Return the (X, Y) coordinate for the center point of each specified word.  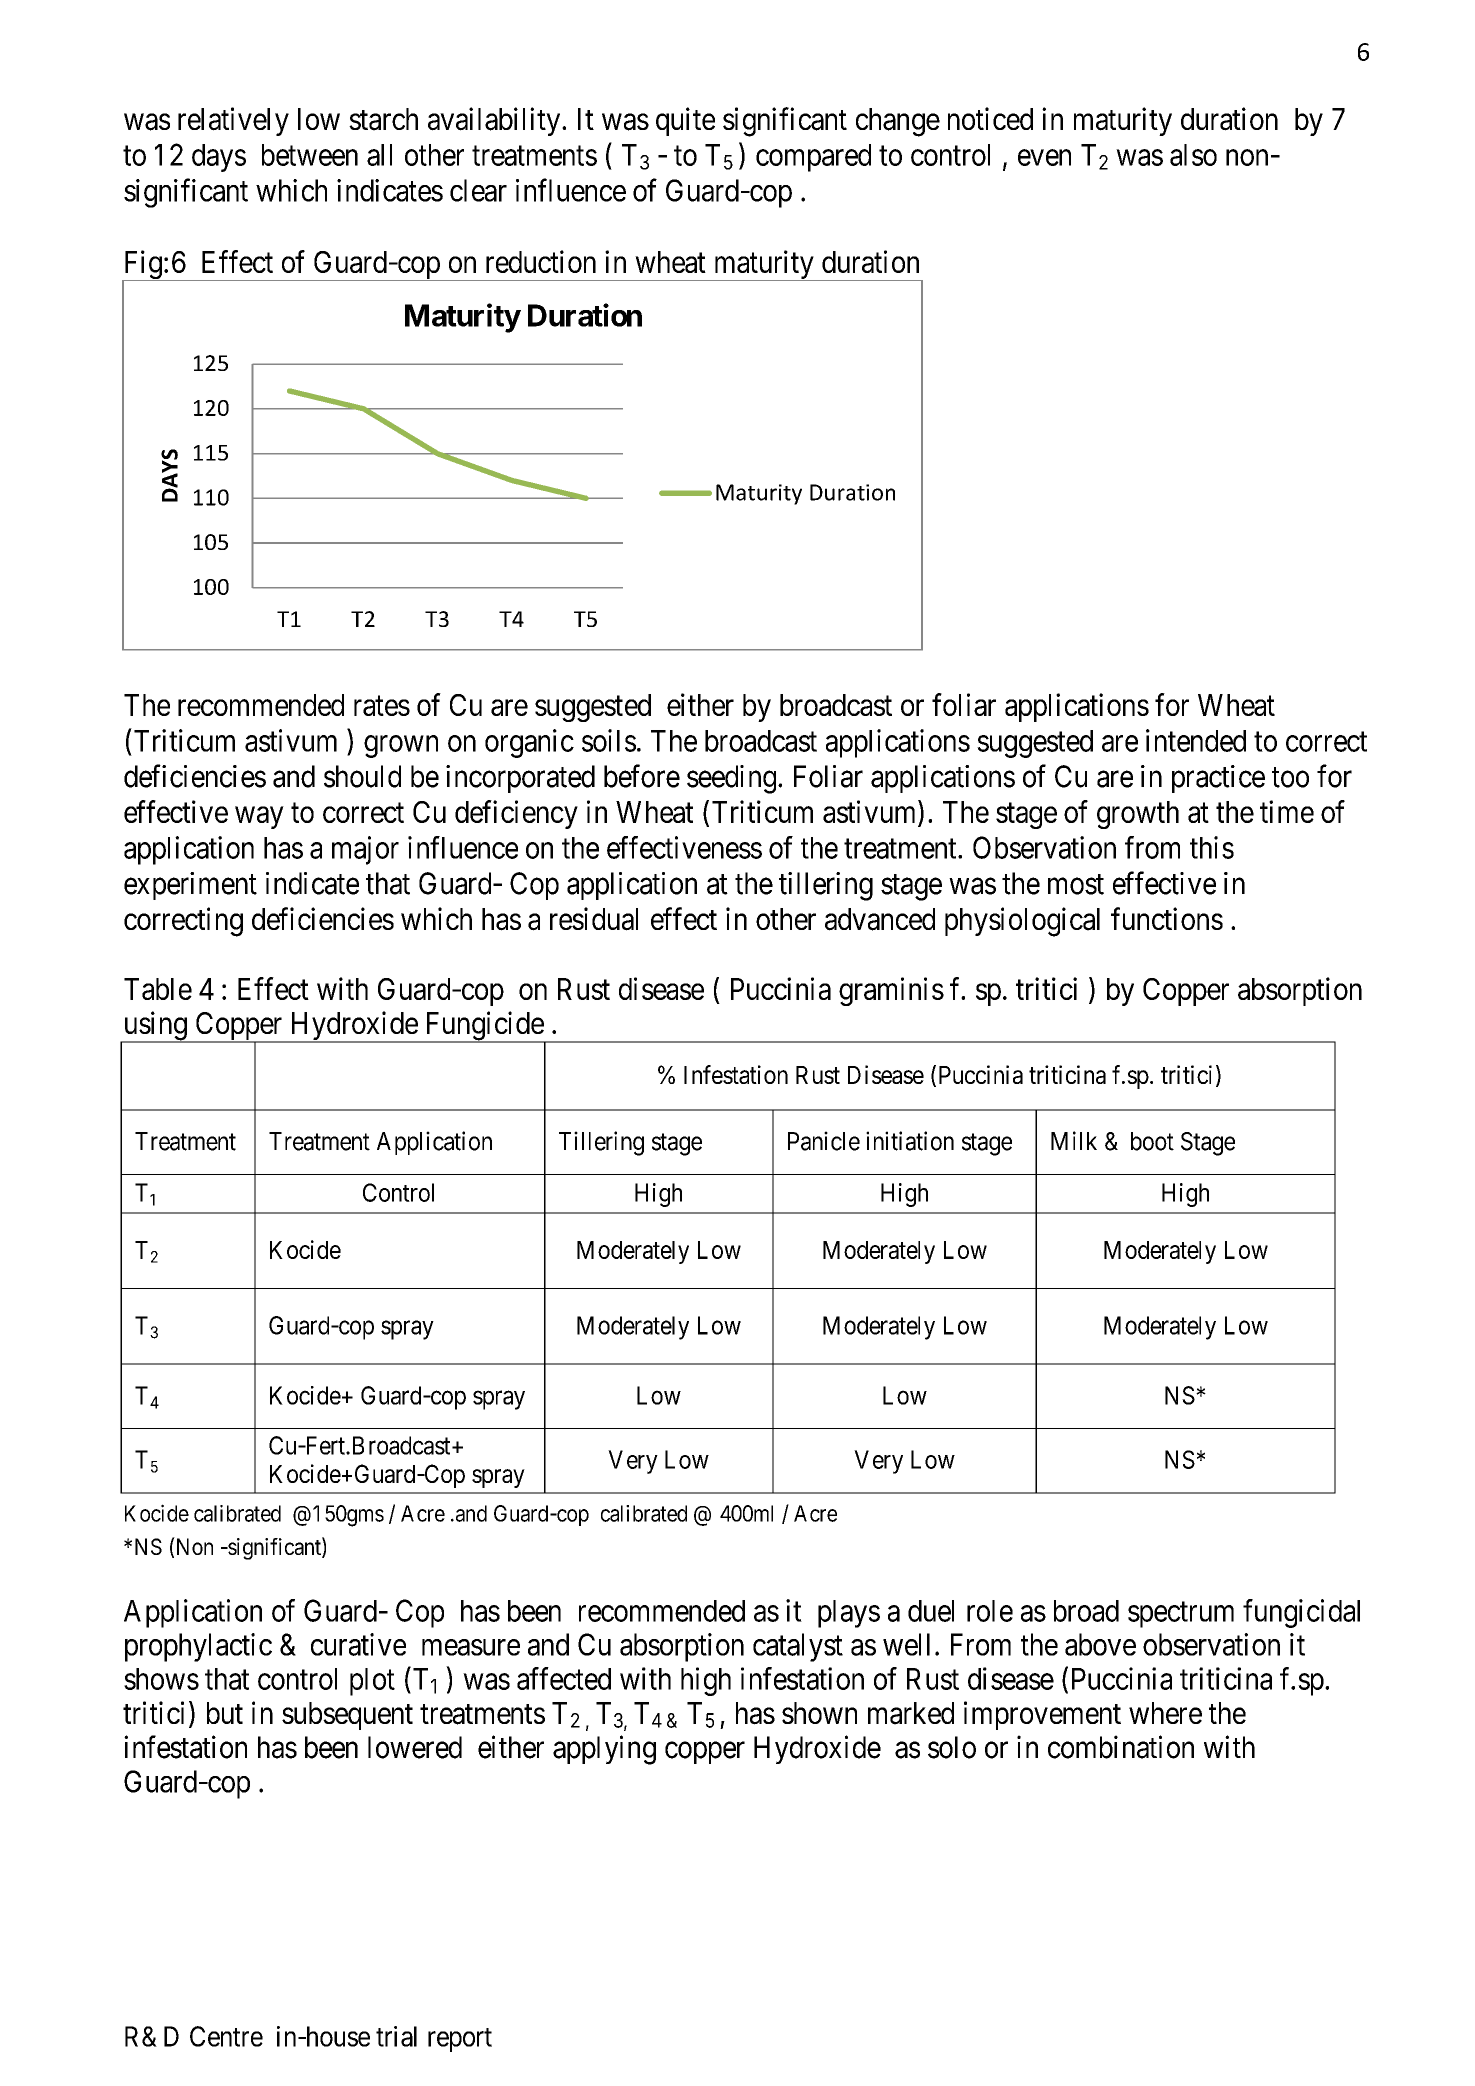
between (310, 155)
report (460, 2040)
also (1193, 155)
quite (685, 121)
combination (1121, 1747)
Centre (226, 2036)
